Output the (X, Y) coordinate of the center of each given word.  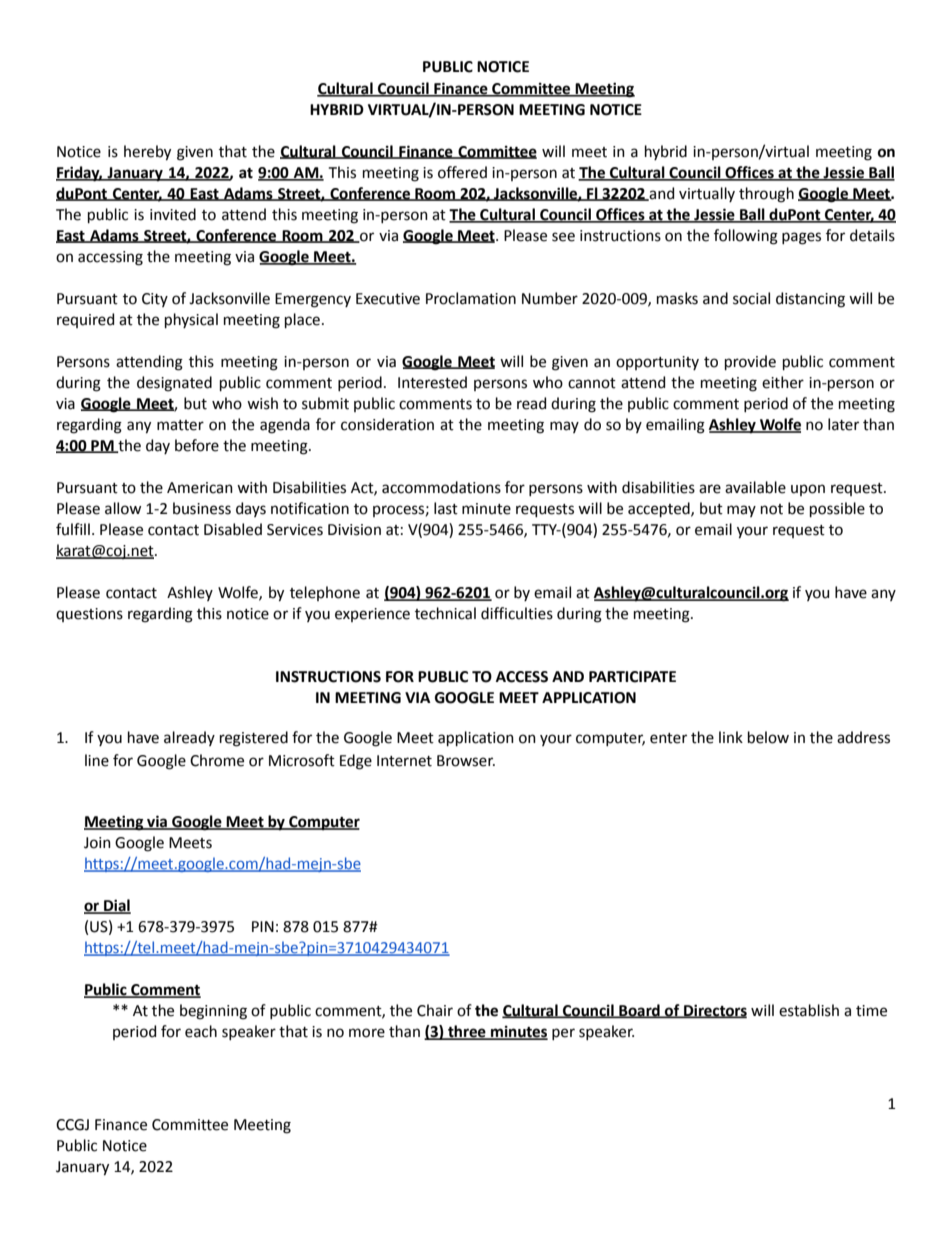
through (766, 195)
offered (462, 172)
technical (445, 613)
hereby (147, 153)
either (783, 382)
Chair (435, 1010)
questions (89, 615)
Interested (432, 382)
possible (837, 509)
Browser (466, 761)
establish (809, 1010)
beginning (213, 1012)
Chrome (217, 760)
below (768, 737)
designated (174, 384)
